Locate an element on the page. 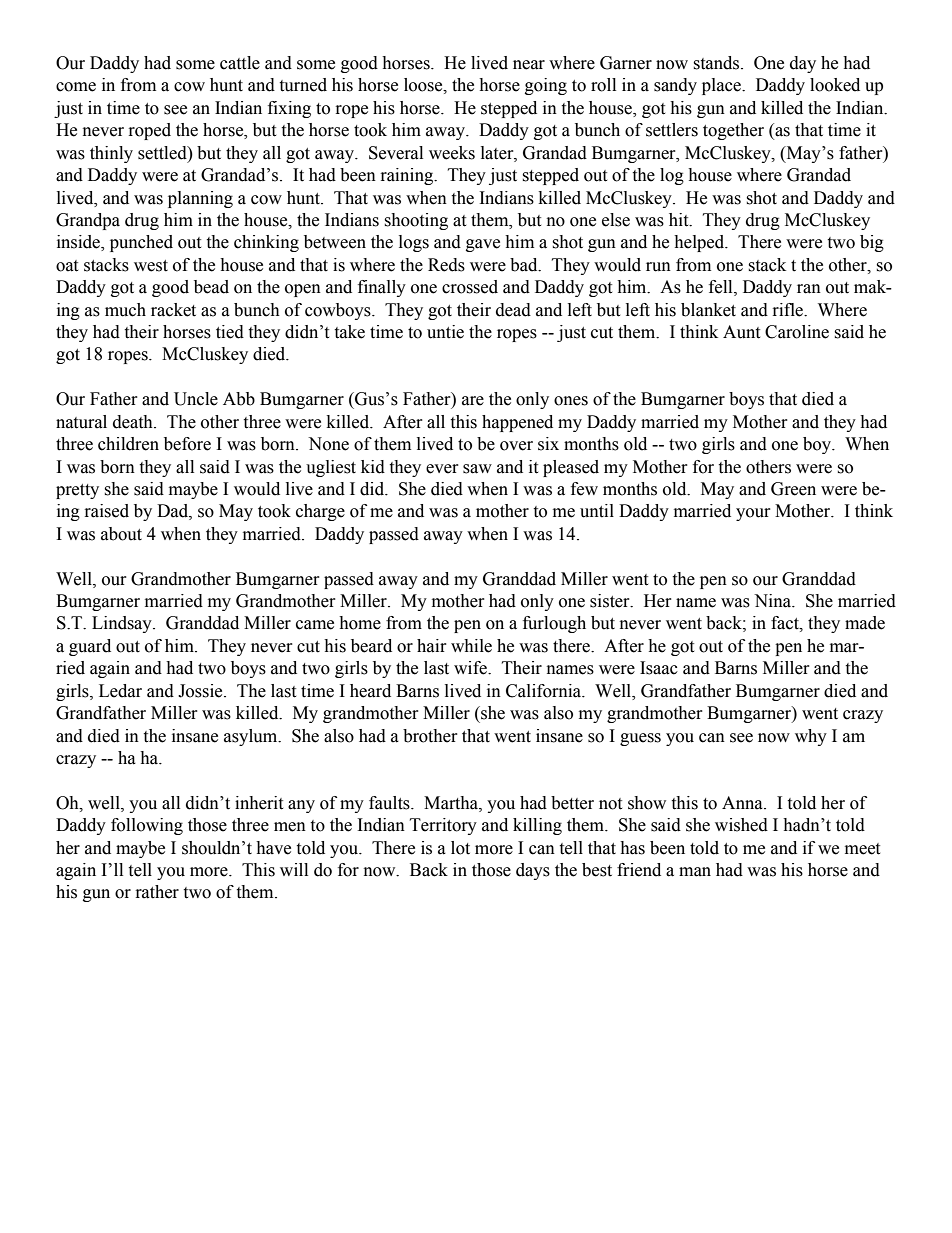  place is located at coordinates (722, 86).
